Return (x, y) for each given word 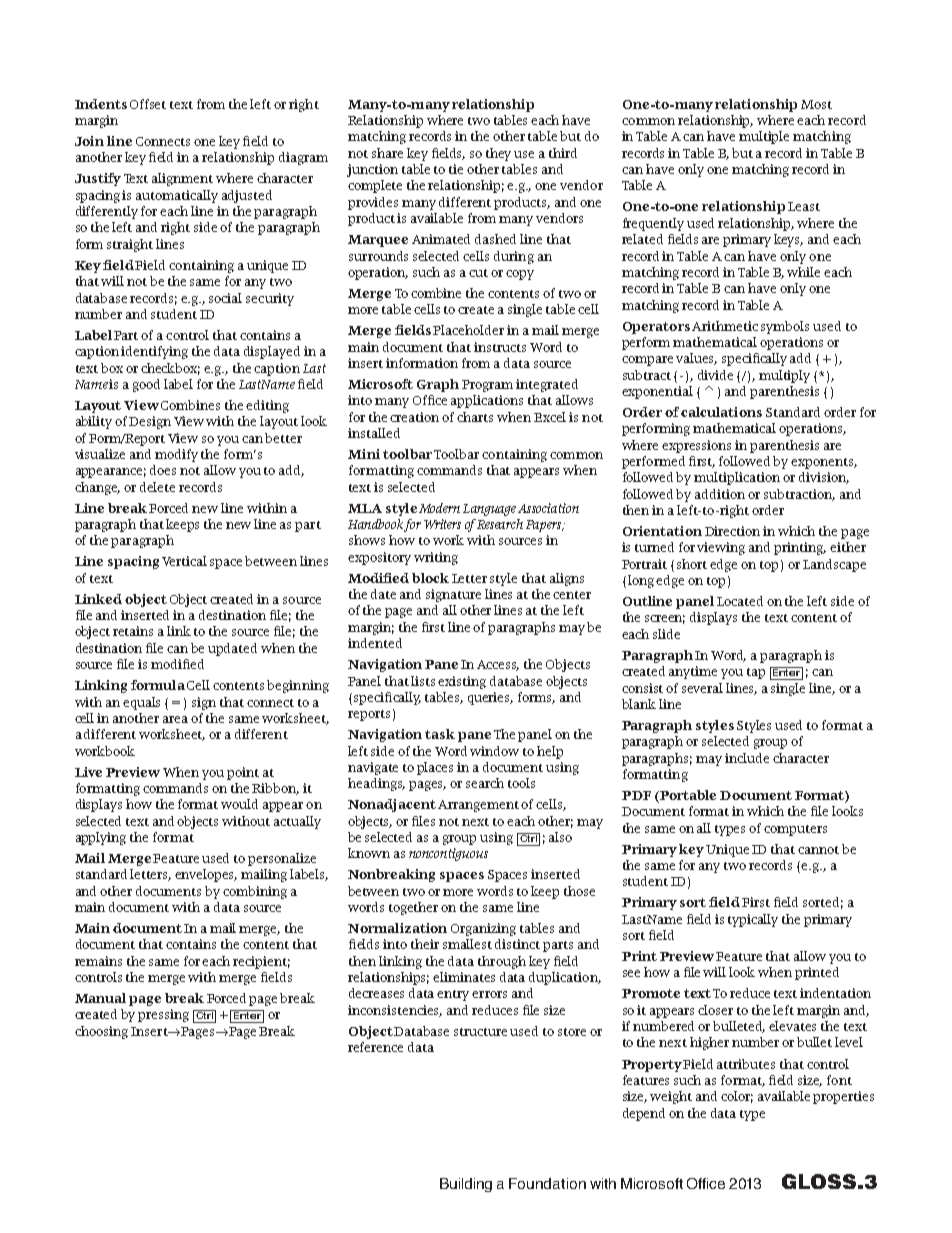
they (498, 154)
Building (466, 1185)
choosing (101, 1032)
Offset (148, 104)
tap (756, 673)
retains (133, 631)
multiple (764, 137)
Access (498, 665)
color (737, 1097)
